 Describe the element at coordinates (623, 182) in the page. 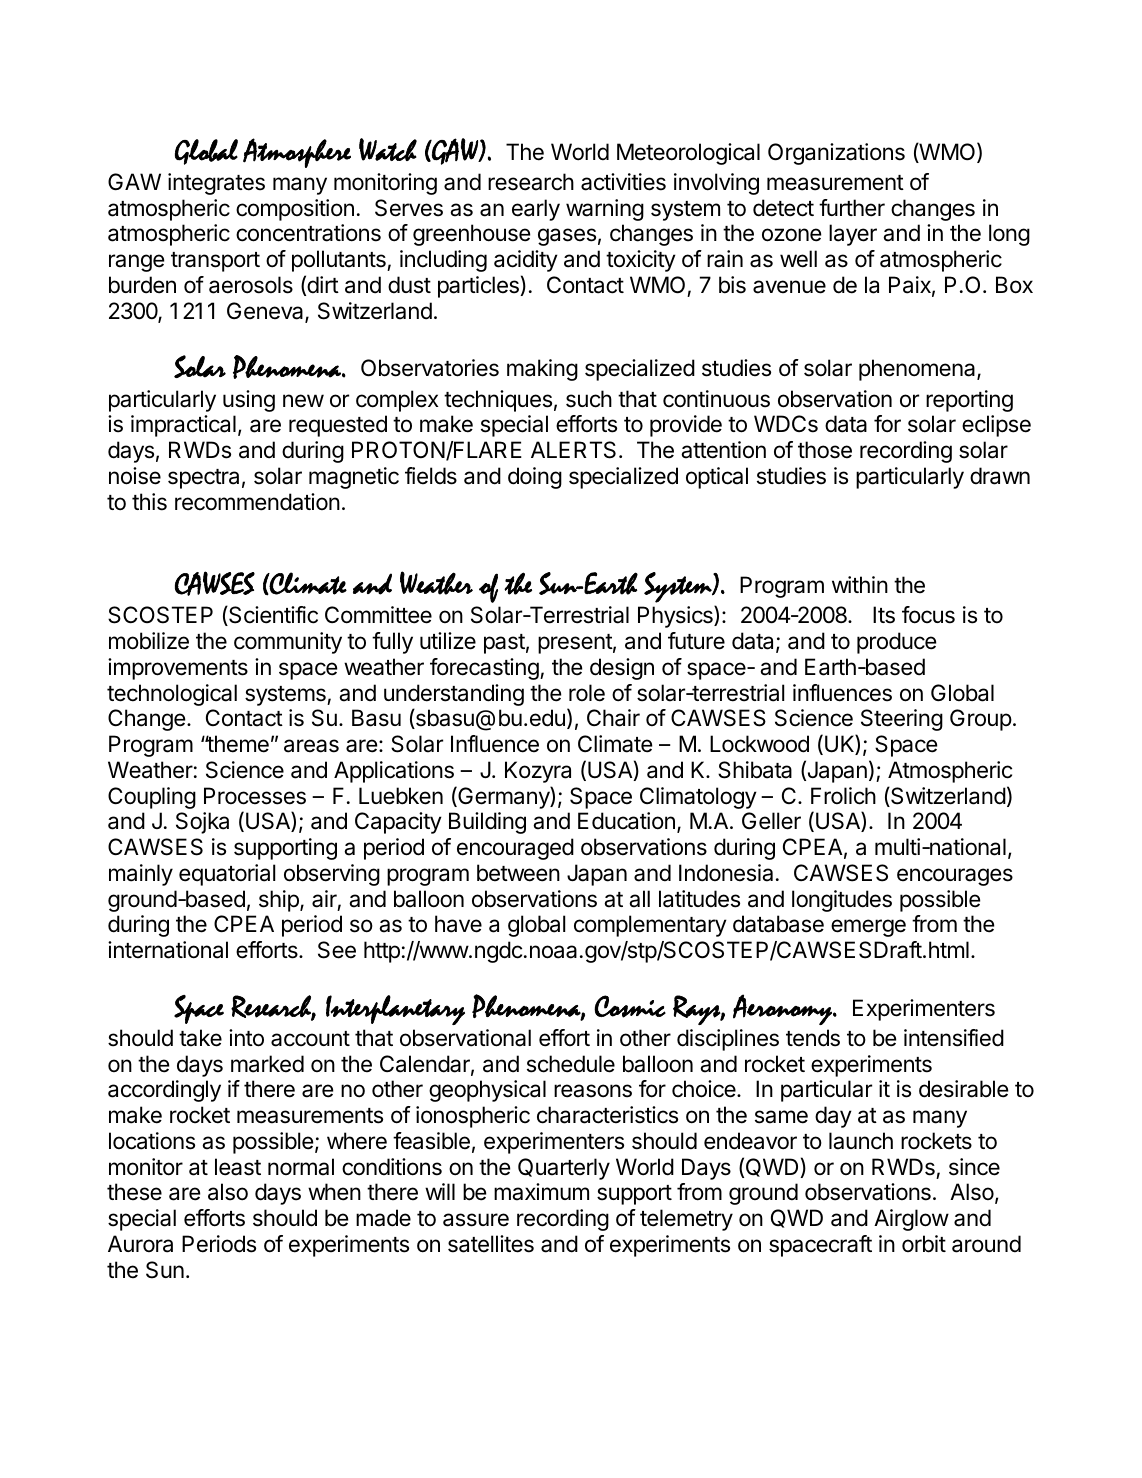

I see `activities` at that location.
